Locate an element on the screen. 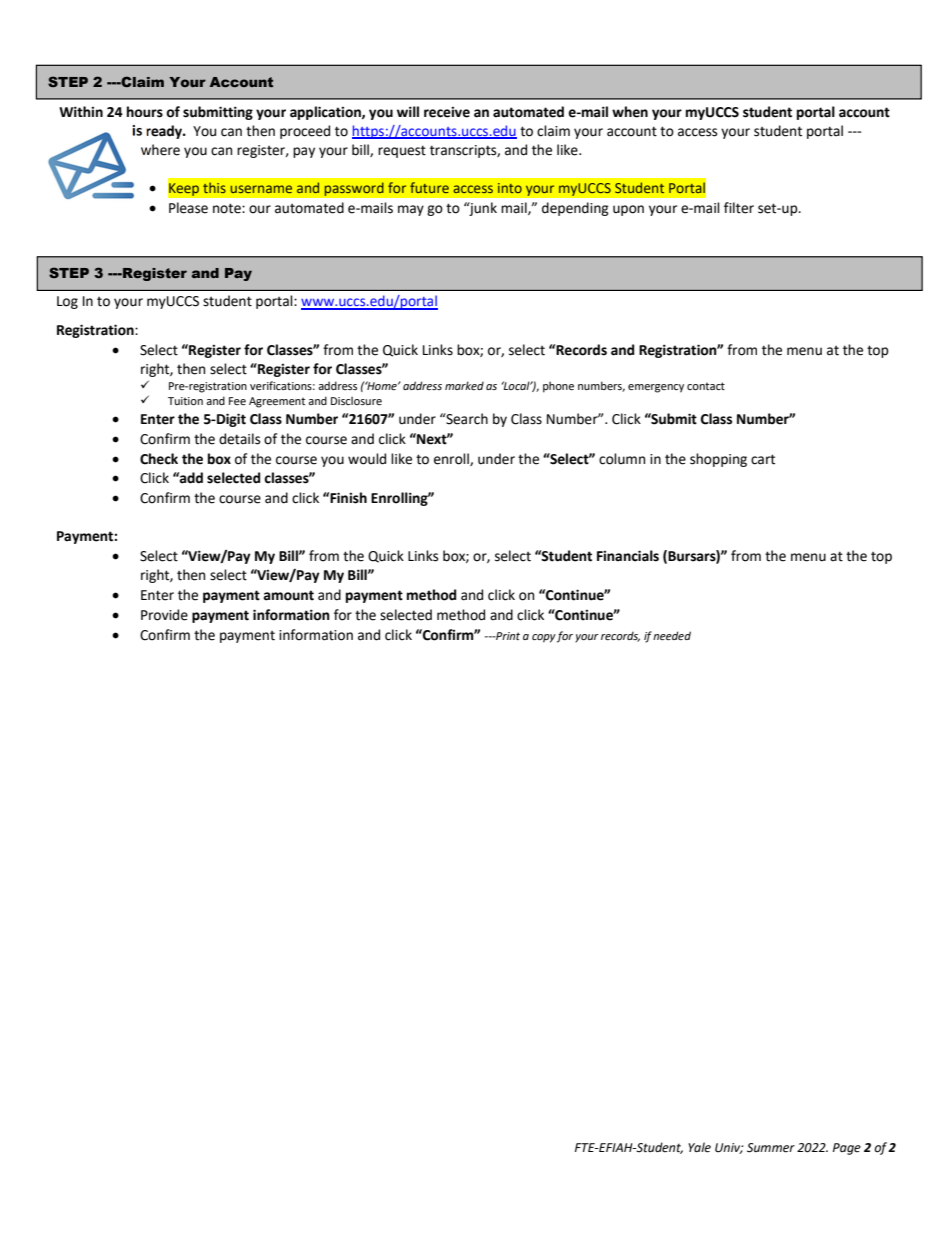  needed is located at coordinates (672, 635).
